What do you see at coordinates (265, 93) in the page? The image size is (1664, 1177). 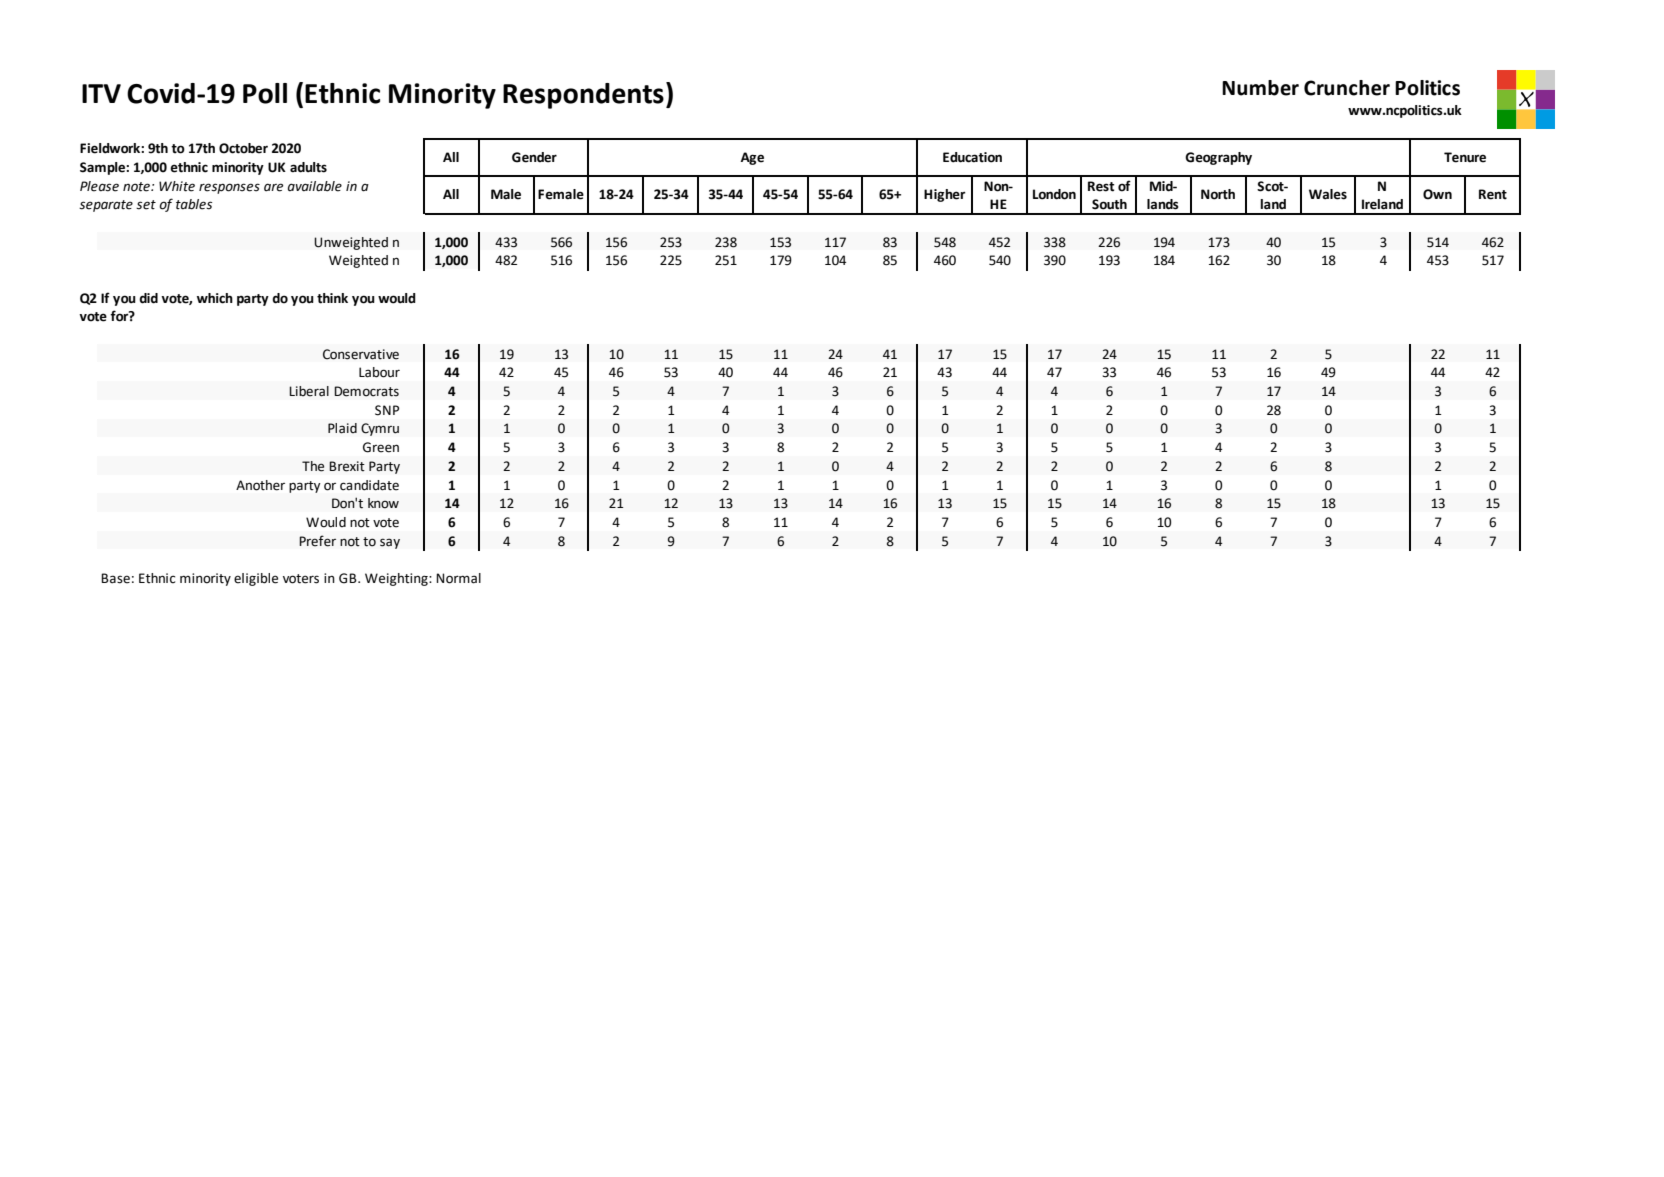 I see `Poll` at bounding box center [265, 93].
